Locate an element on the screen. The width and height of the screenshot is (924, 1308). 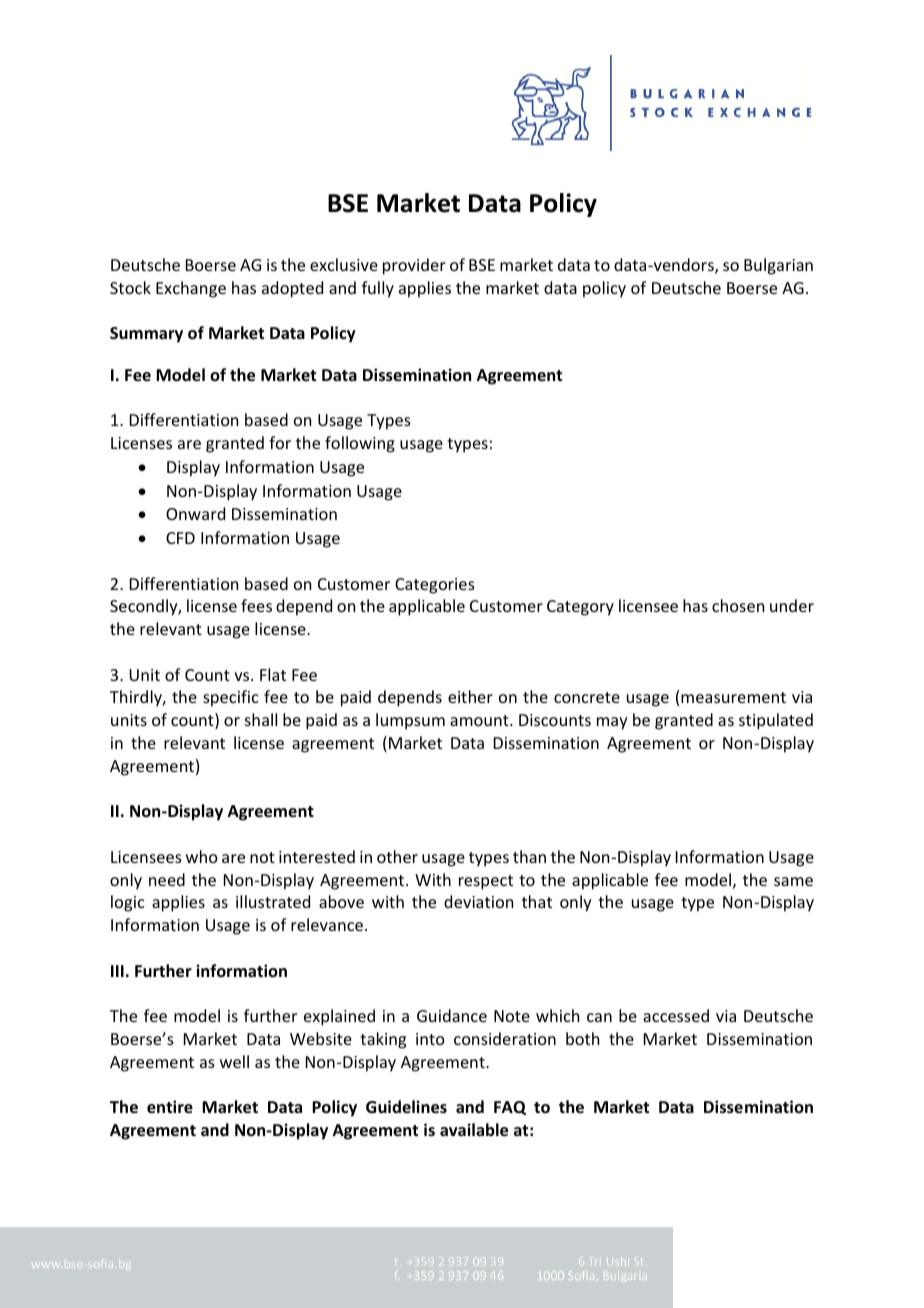
Bulgarian is located at coordinates (778, 266).
